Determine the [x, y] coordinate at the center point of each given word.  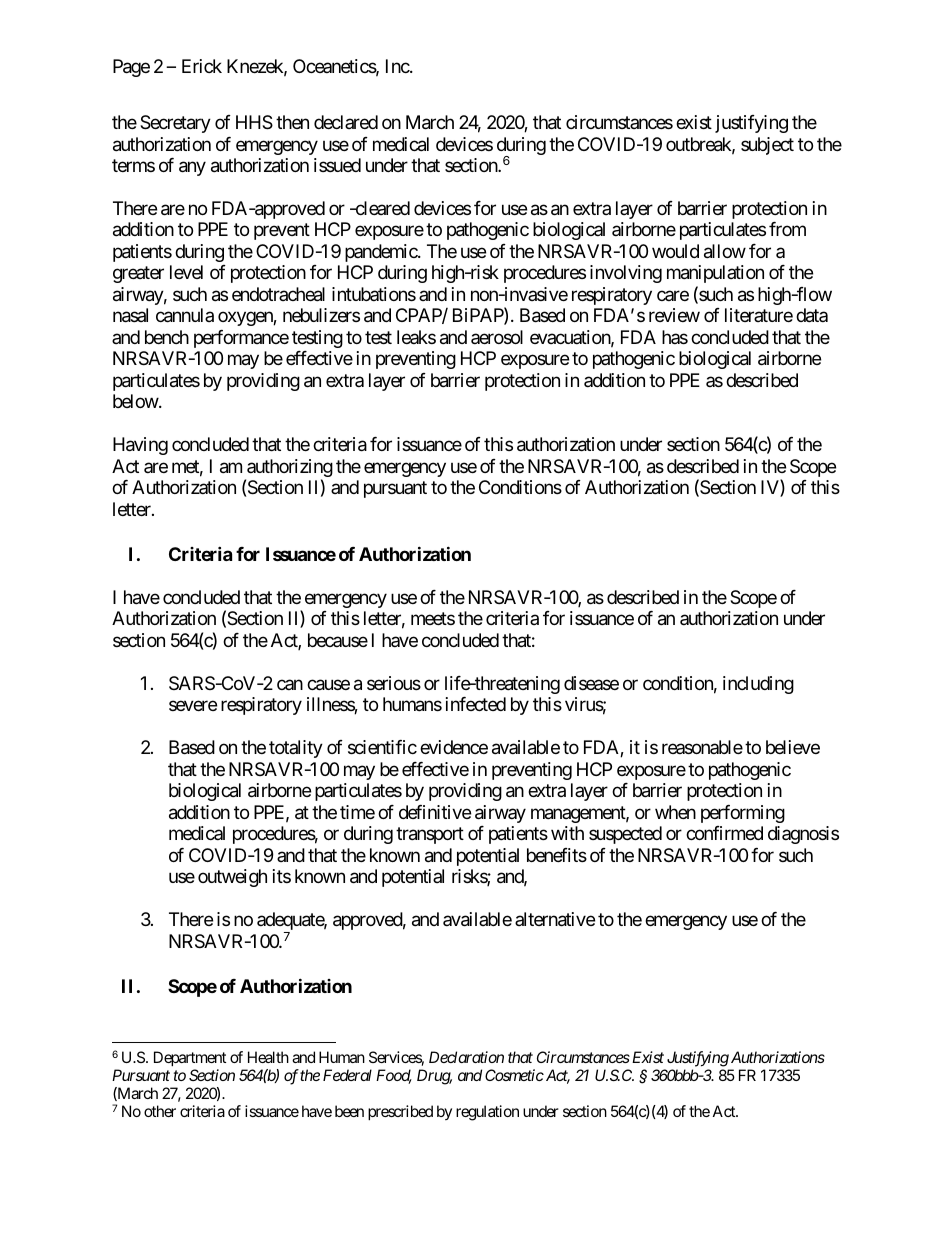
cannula [185, 315]
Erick [202, 66]
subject [767, 146]
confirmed [724, 833]
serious [394, 683]
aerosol [497, 337]
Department [190, 1060]
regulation [487, 1113]
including [758, 685]
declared [346, 122]
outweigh [232, 878]
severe [193, 706]
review [674, 315]
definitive [435, 812]
